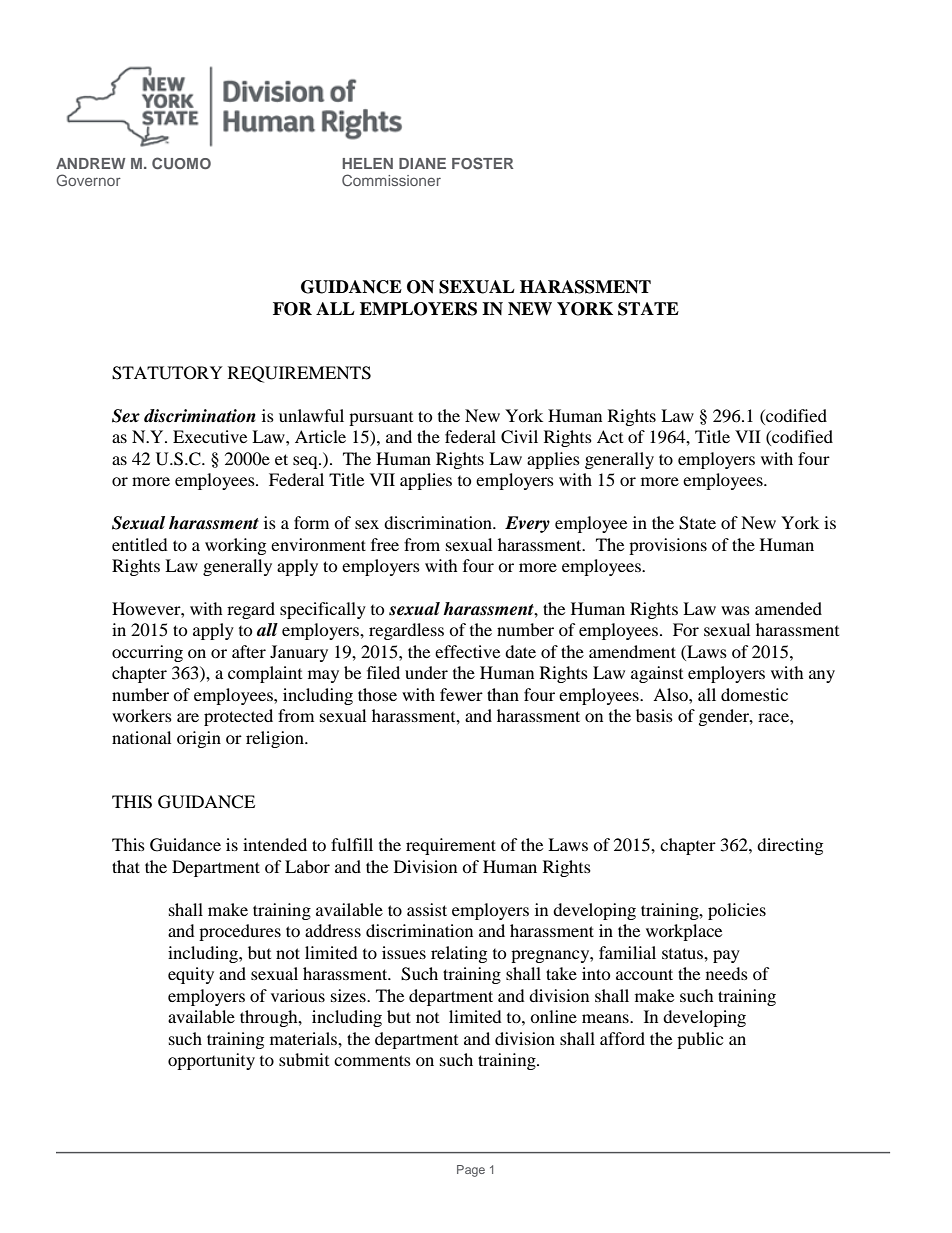 The width and height of the screenshot is (952, 1233). Describe the element at coordinates (459, 954) in the screenshot. I see `relating` at that location.
